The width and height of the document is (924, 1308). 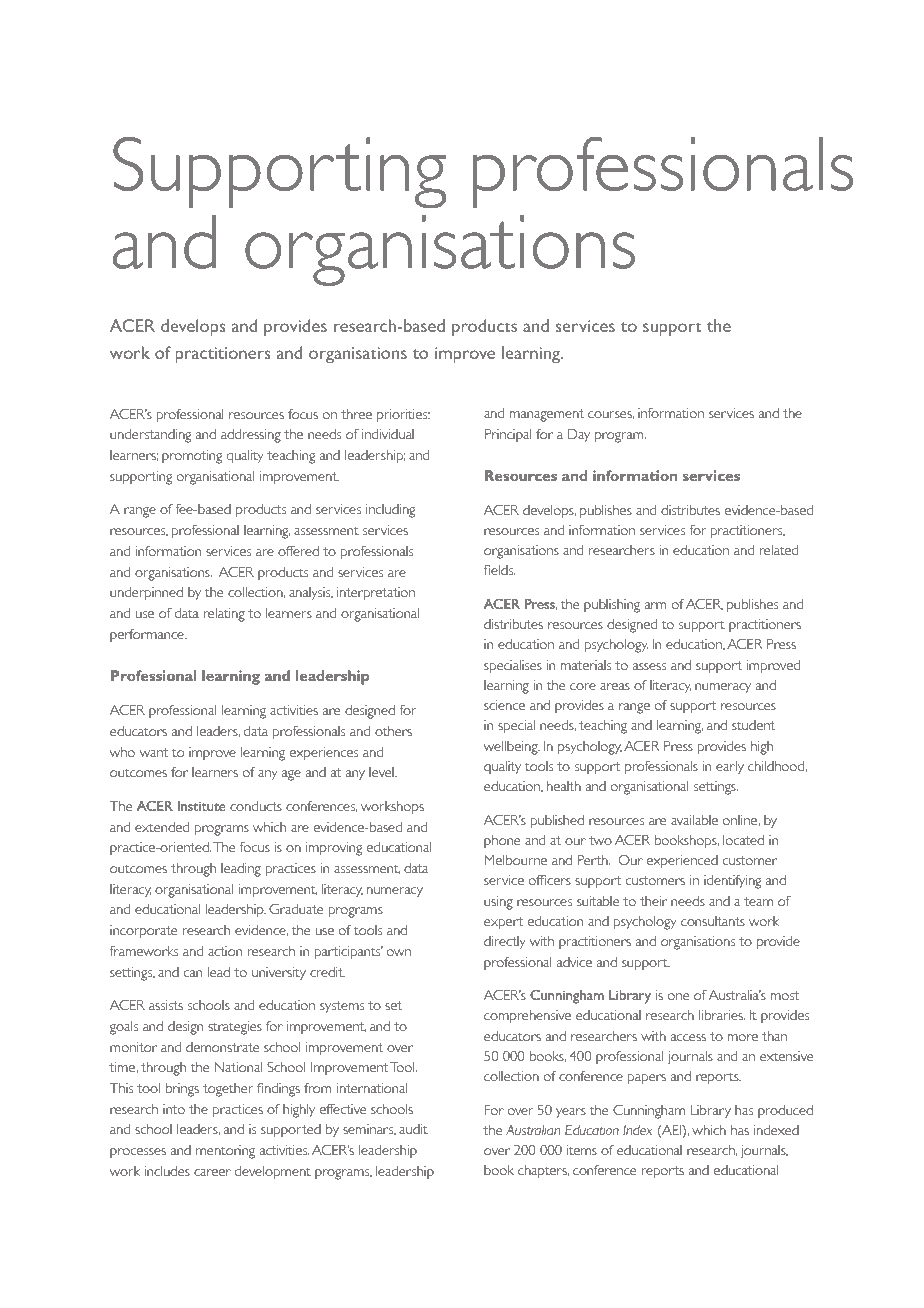 What do you see at coordinates (413, 1129) in the document?
I see `audit` at bounding box center [413, 1129].
